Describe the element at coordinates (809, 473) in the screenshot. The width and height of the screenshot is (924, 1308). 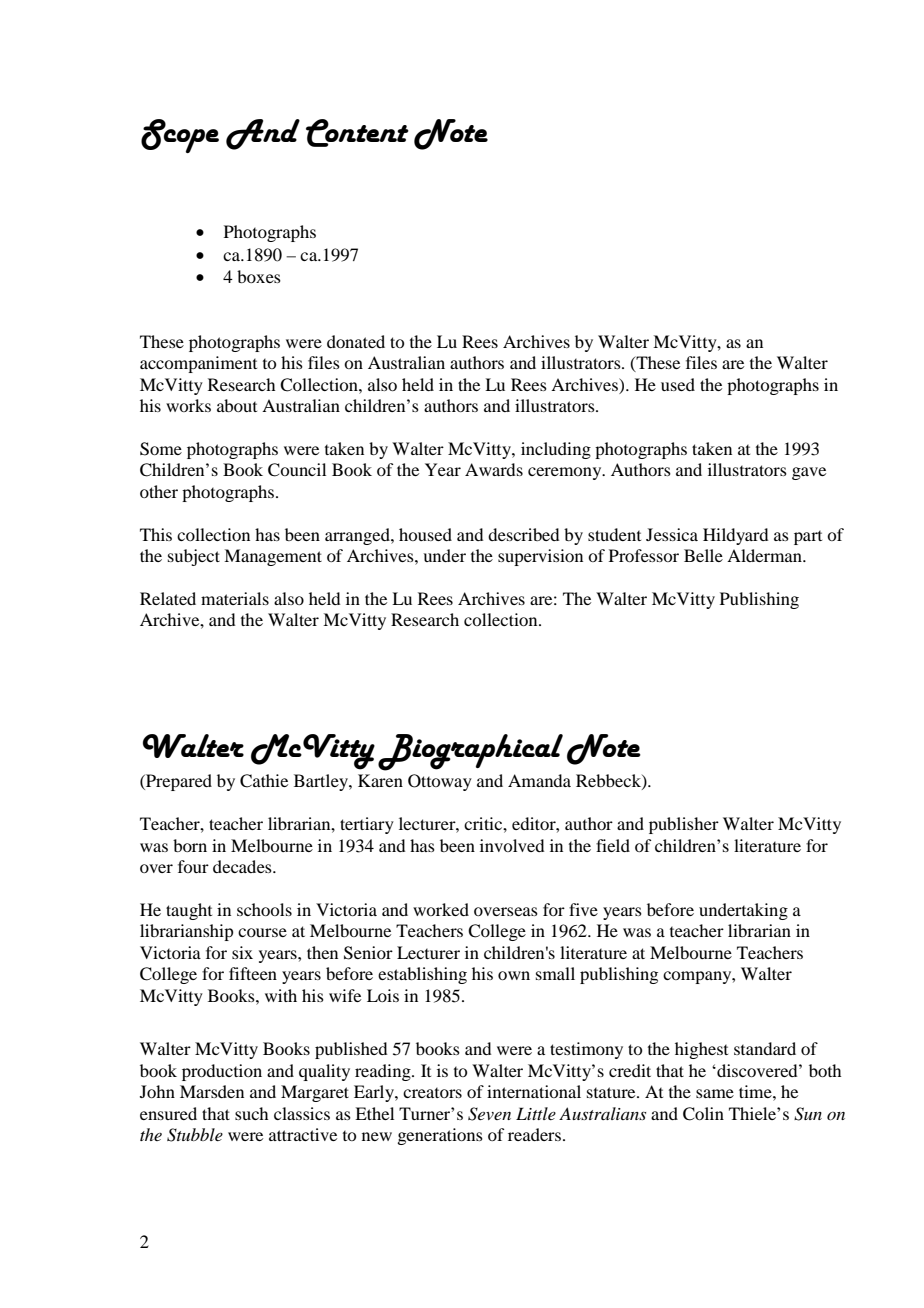
I see `gave` at that location.
